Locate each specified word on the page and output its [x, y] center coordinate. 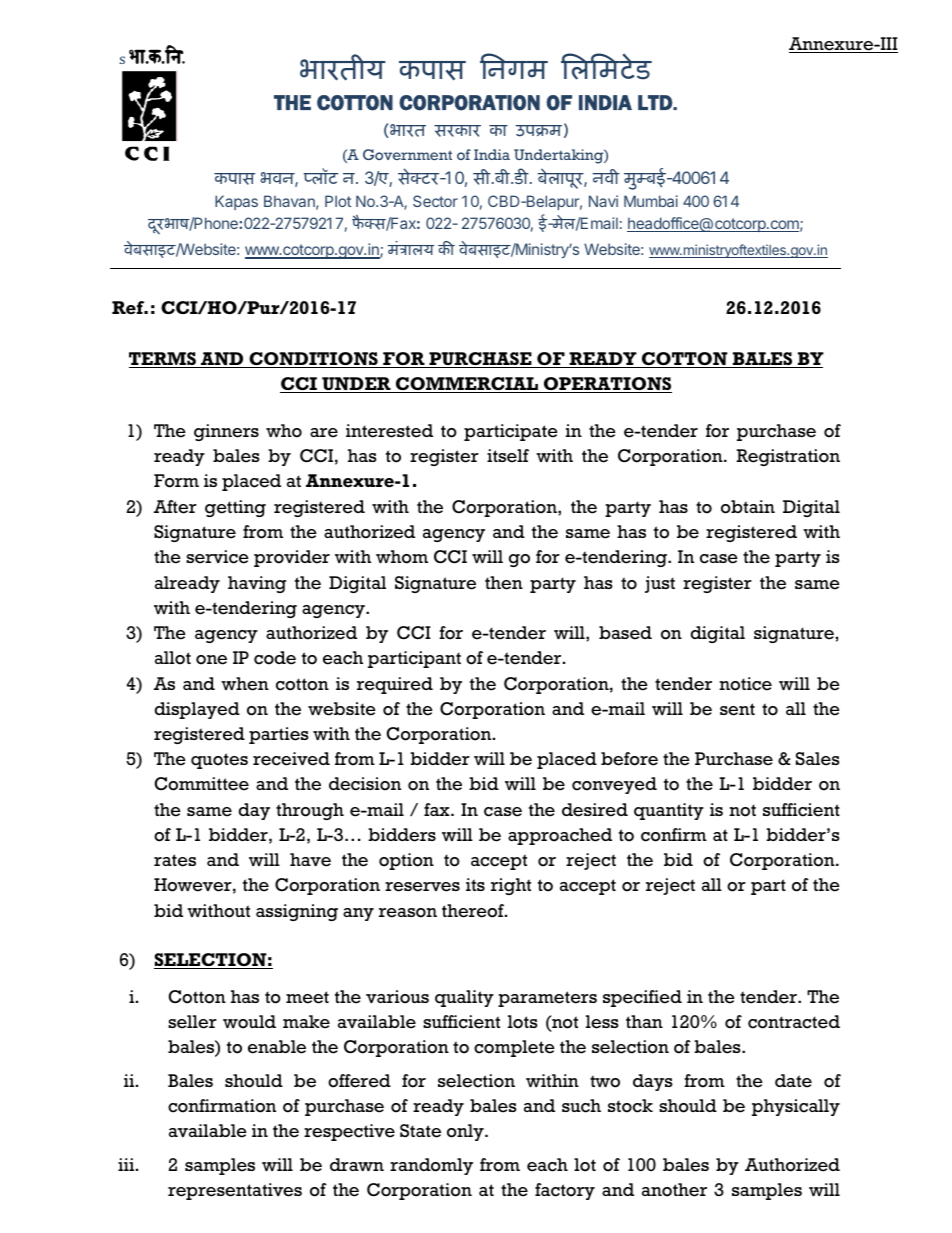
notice [745, 684]
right [511, 886]
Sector [435, 201]
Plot [338, 201]
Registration [788, 457]
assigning [297, 912]
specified [642, 998]
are [324, 433]
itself [508, 456]
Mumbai [651, 201]
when [245, 684]
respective [349, 1132]
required [395, 685]
